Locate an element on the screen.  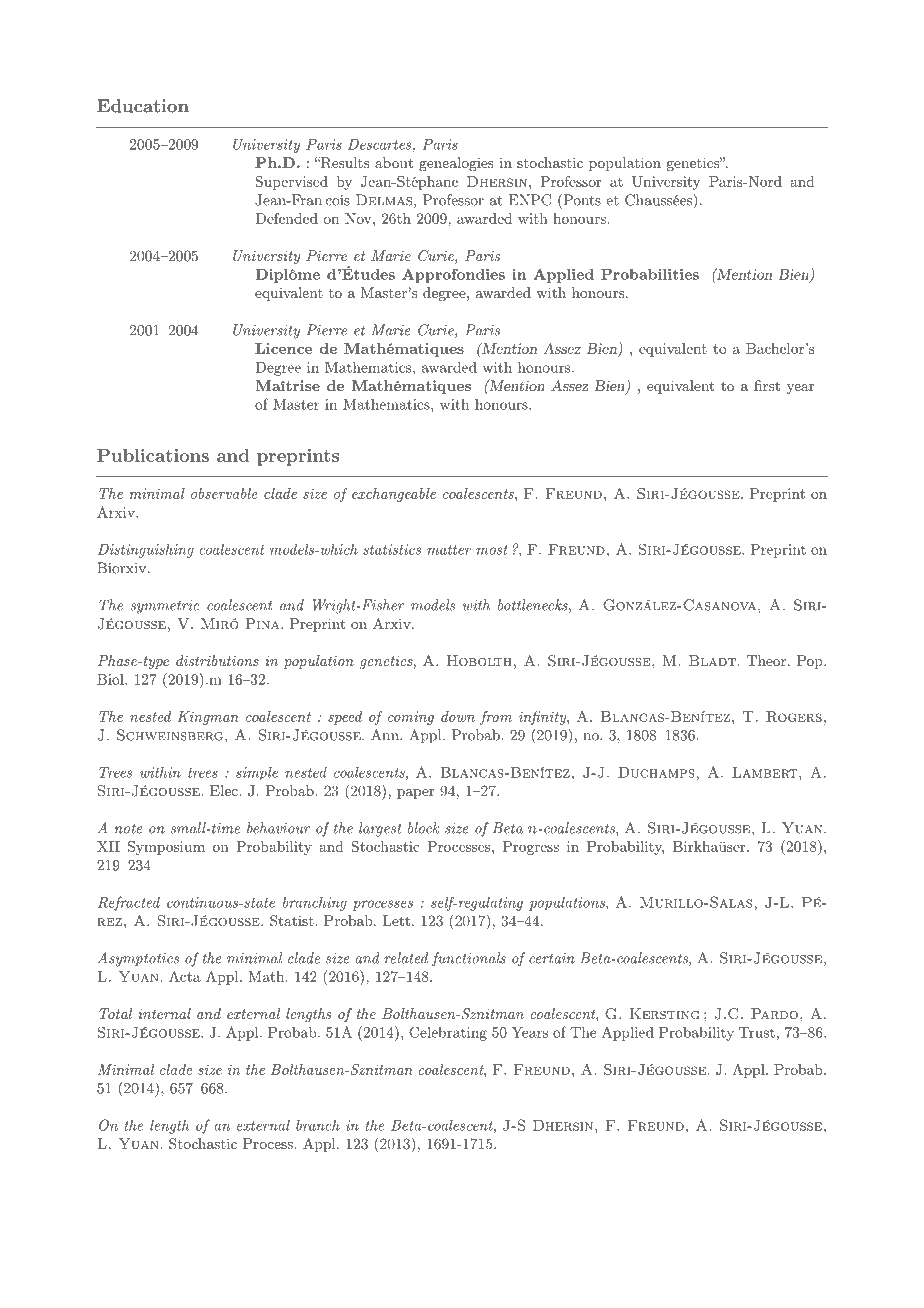
Education is located at coordinates (143, 106).
